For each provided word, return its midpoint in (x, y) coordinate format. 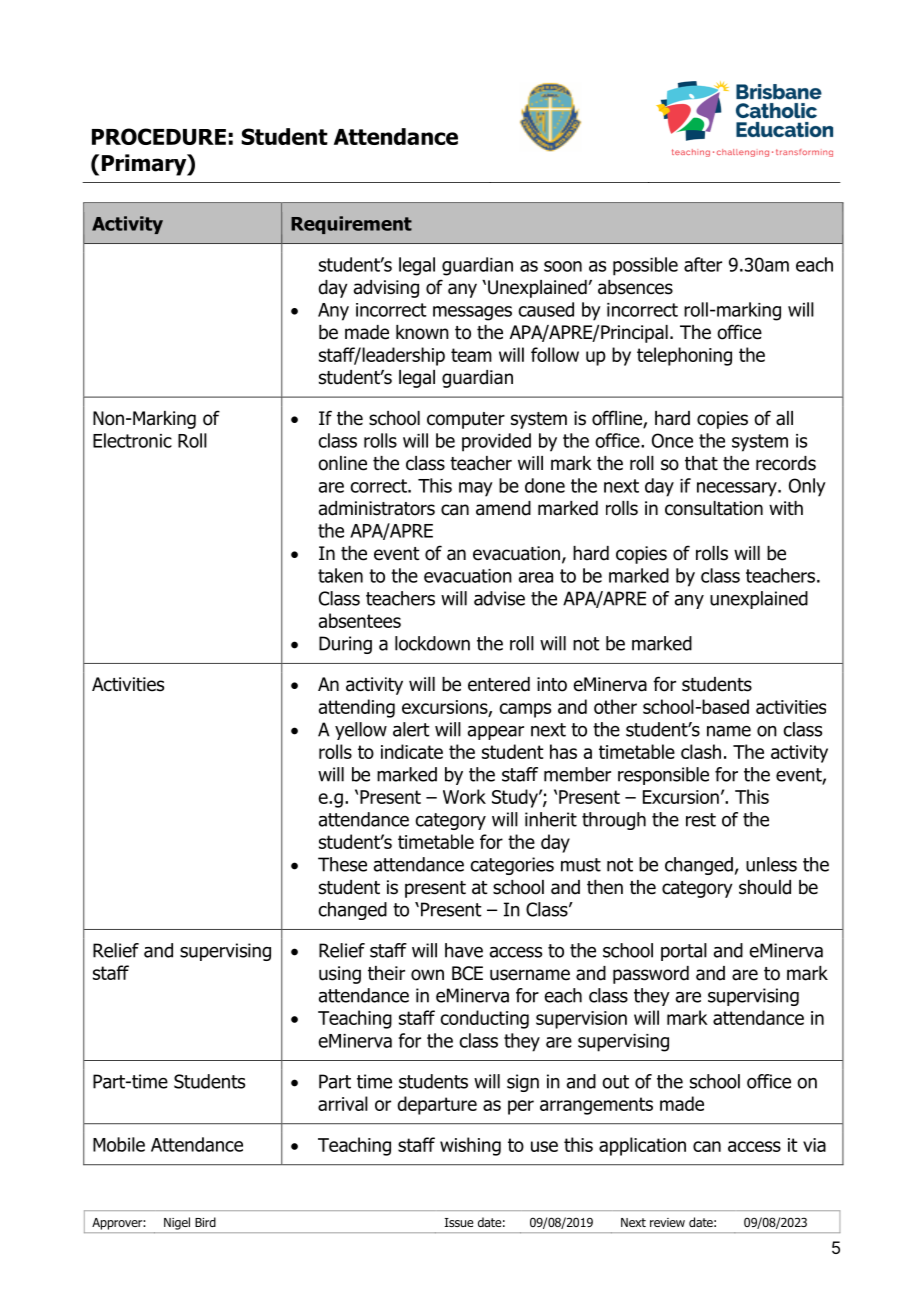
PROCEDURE (159, 136)
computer (466, 420)
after (703, 264)
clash (701, 751)
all (784, 418)
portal (684, 952)
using (340, 975)
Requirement (351, 225)
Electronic (132, 440)
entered (499, 684)
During (345, 645)
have (464, 950)
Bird (205, 1222)
